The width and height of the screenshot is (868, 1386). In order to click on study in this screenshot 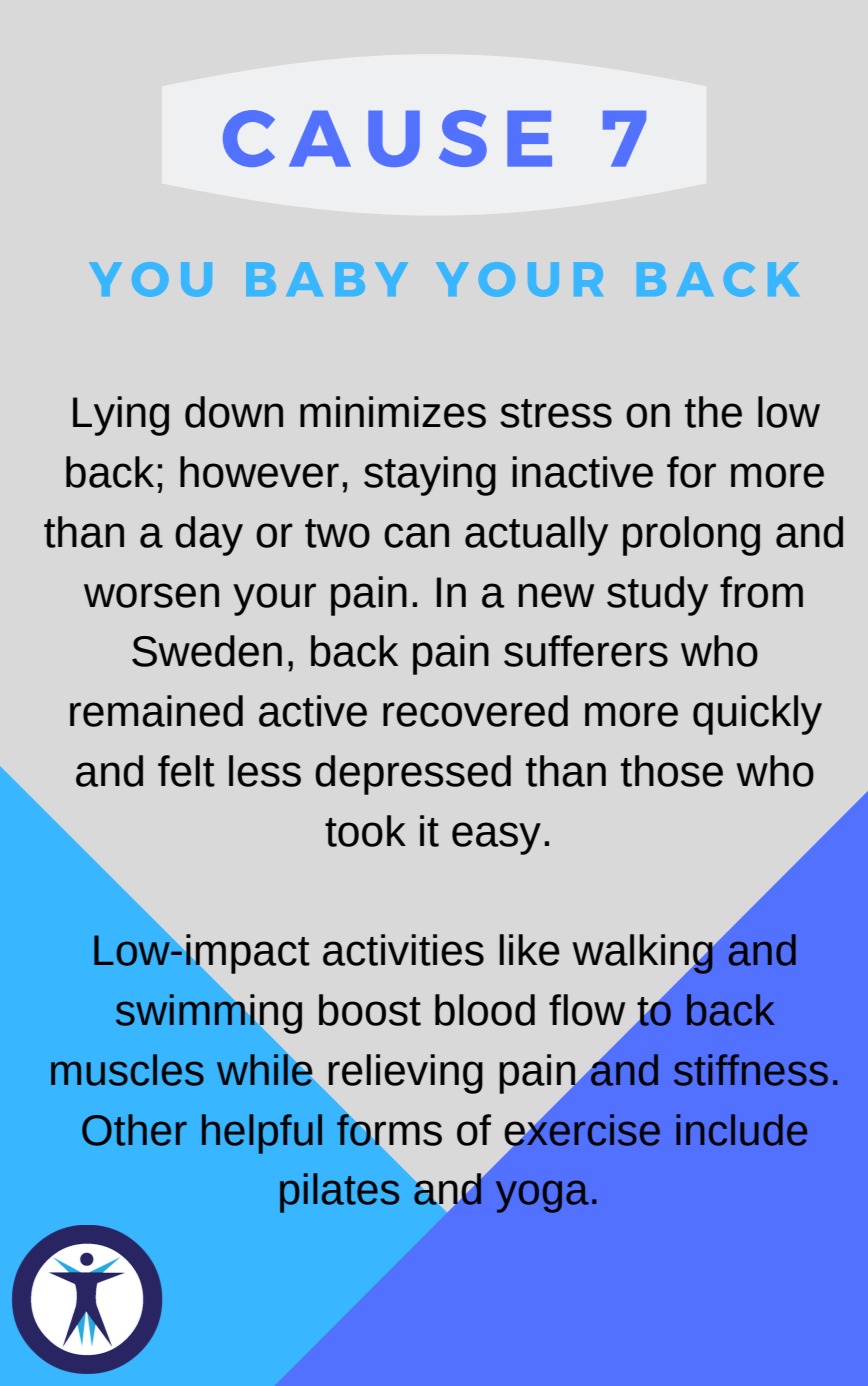, I will do `click(657, 596)`.
